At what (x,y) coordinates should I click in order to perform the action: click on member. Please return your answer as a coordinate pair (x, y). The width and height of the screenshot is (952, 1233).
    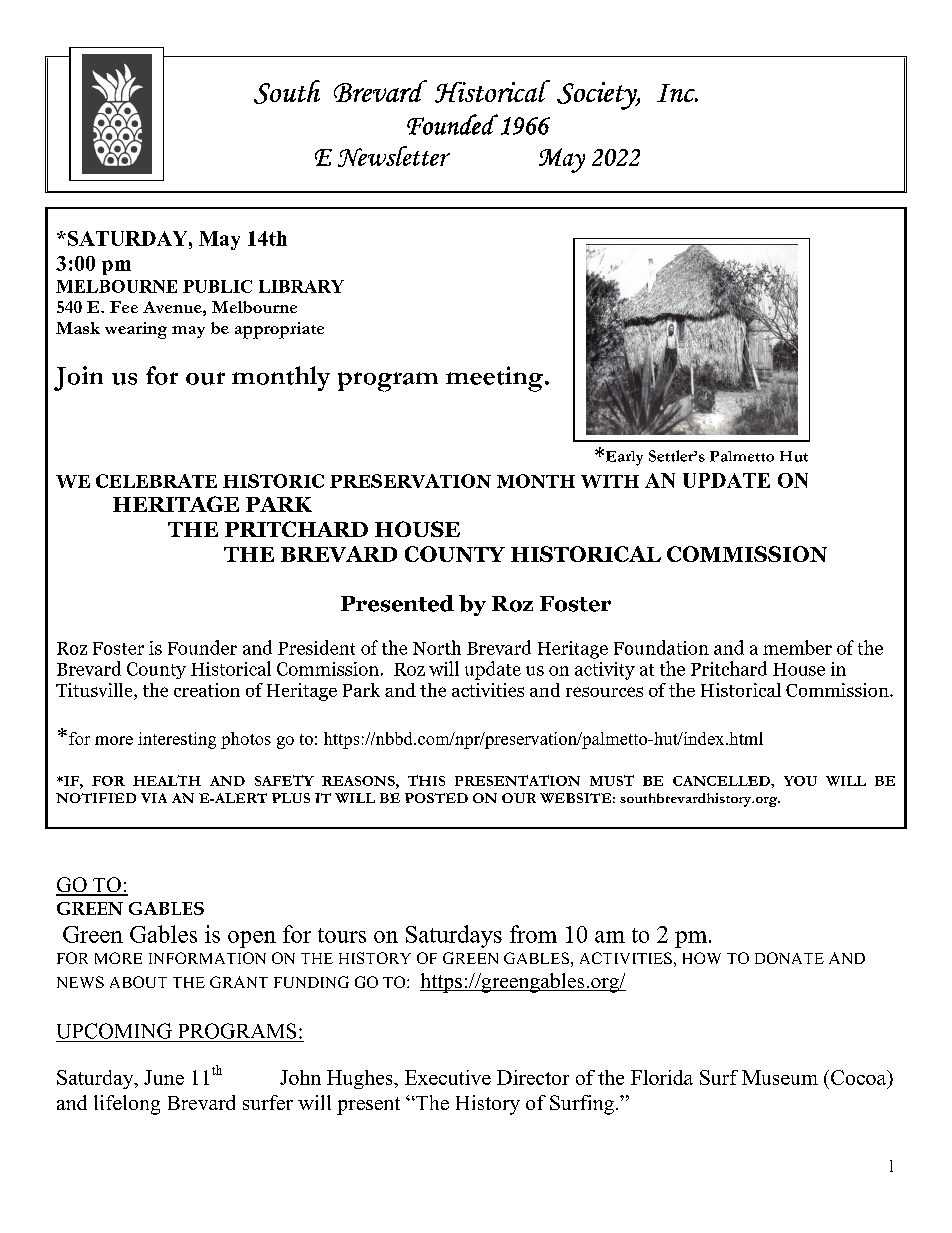
    Looking at the image, I should click on (797, 647).
